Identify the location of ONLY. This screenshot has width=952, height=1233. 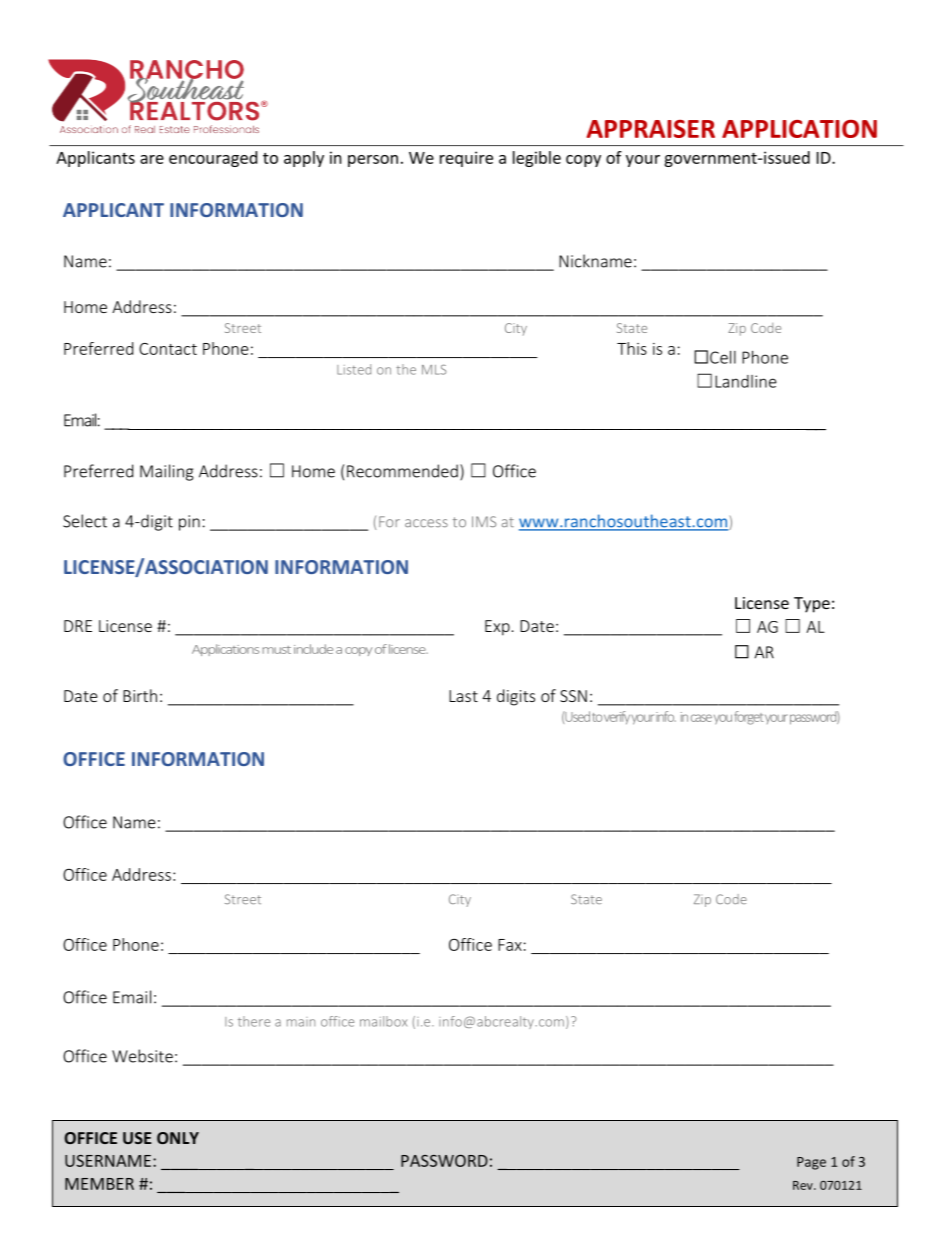
(178, 1138).
